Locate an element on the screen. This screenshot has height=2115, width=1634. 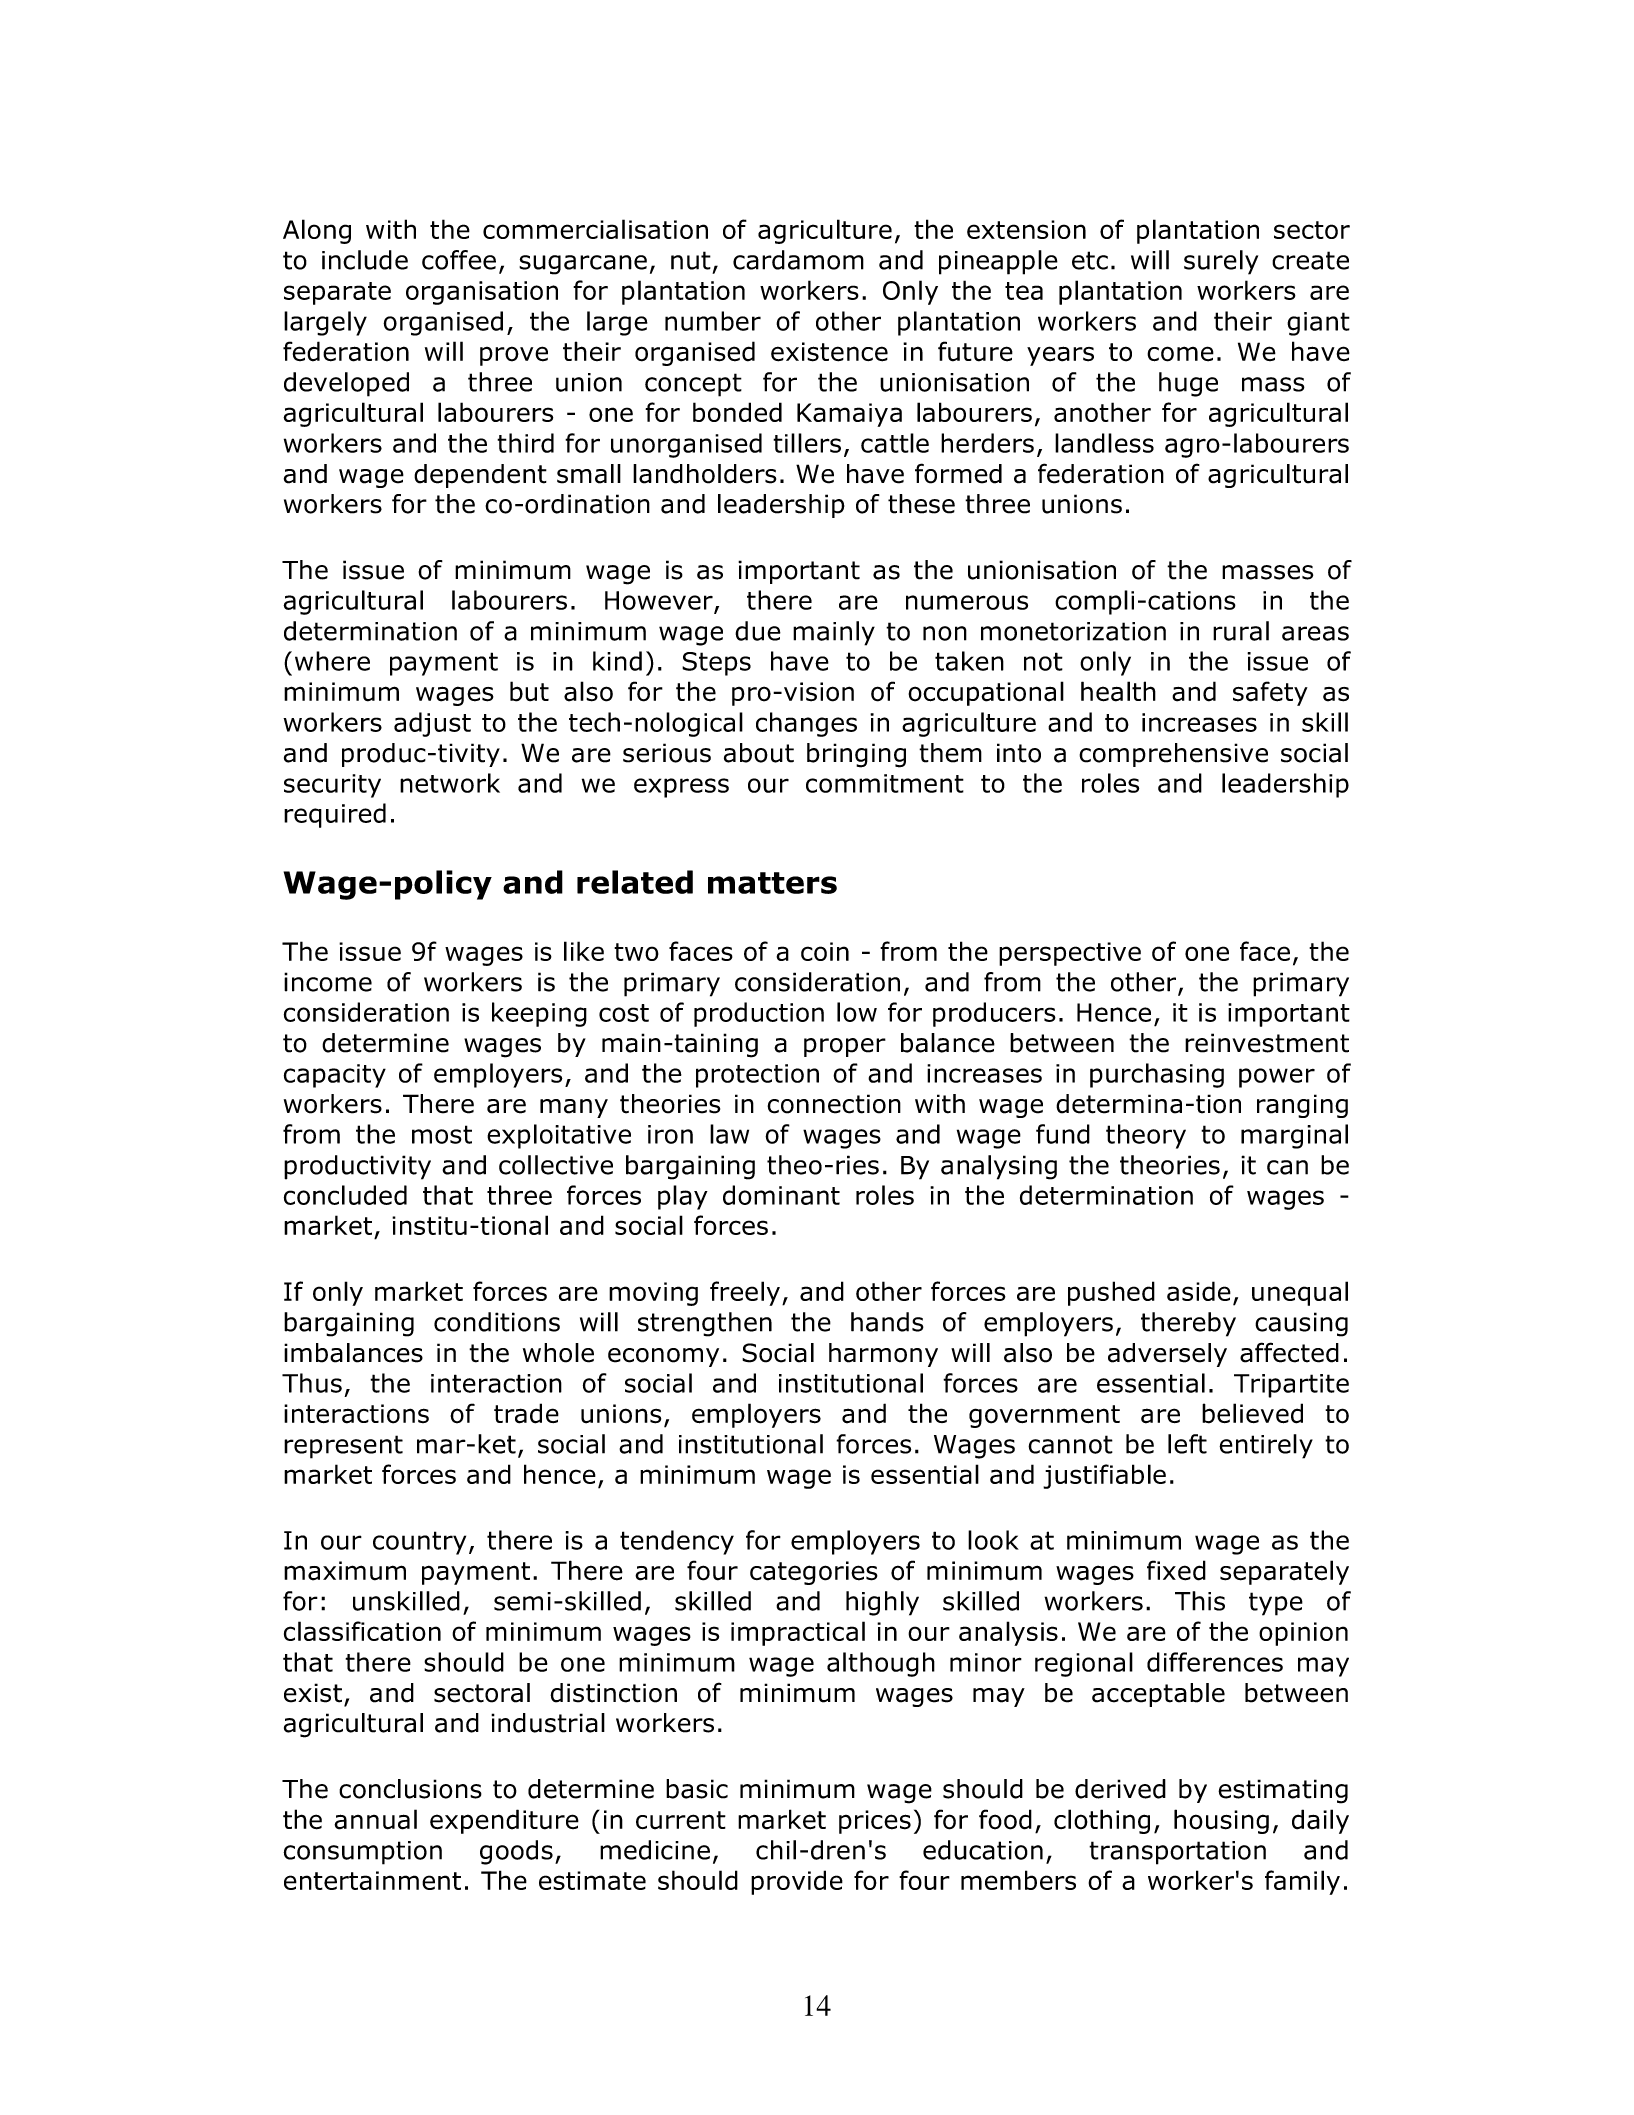
left is located at coordinates (1187, 1444).
